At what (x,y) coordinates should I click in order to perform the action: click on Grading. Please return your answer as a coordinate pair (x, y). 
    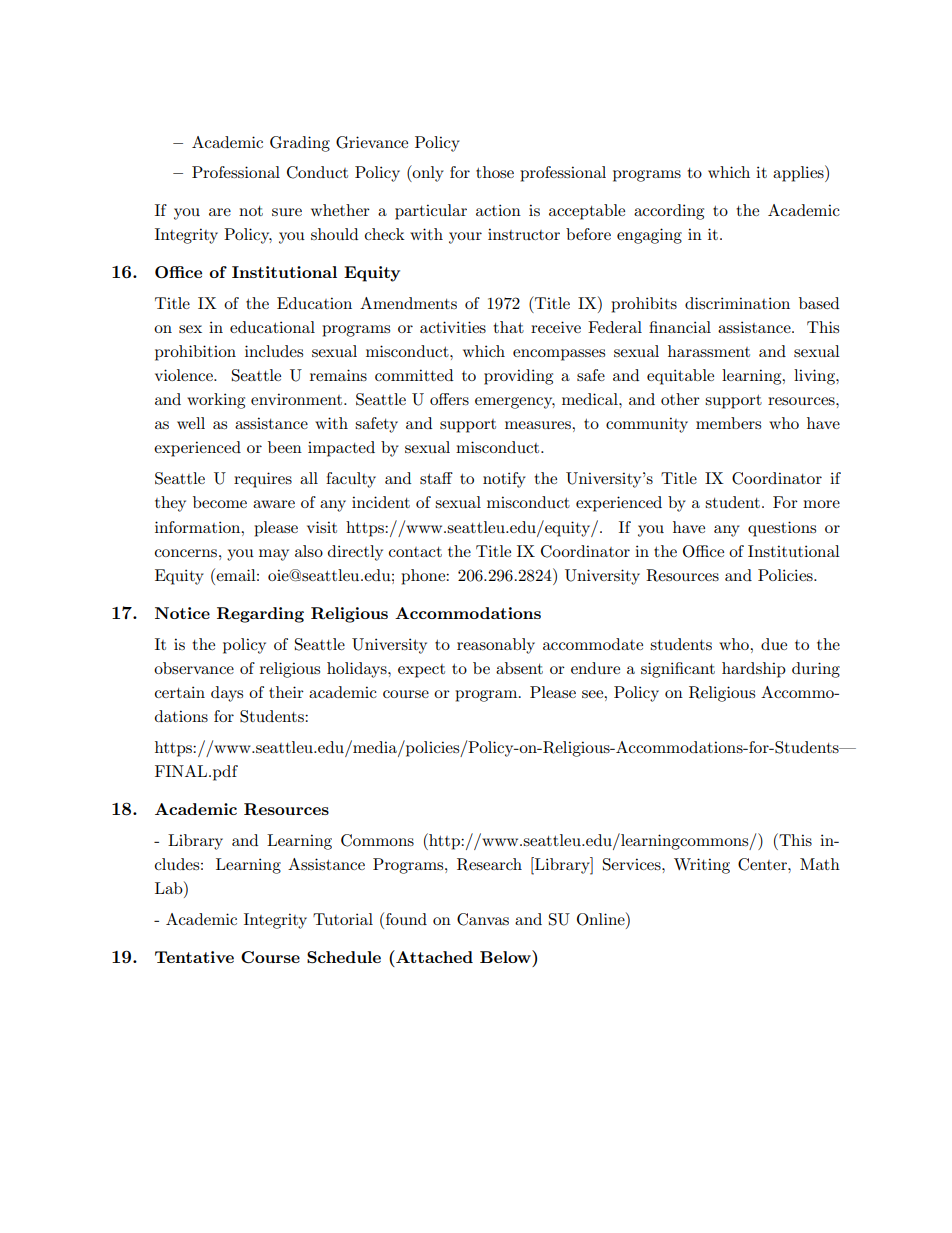
    Looking at the image, I should click on (300, 144).
